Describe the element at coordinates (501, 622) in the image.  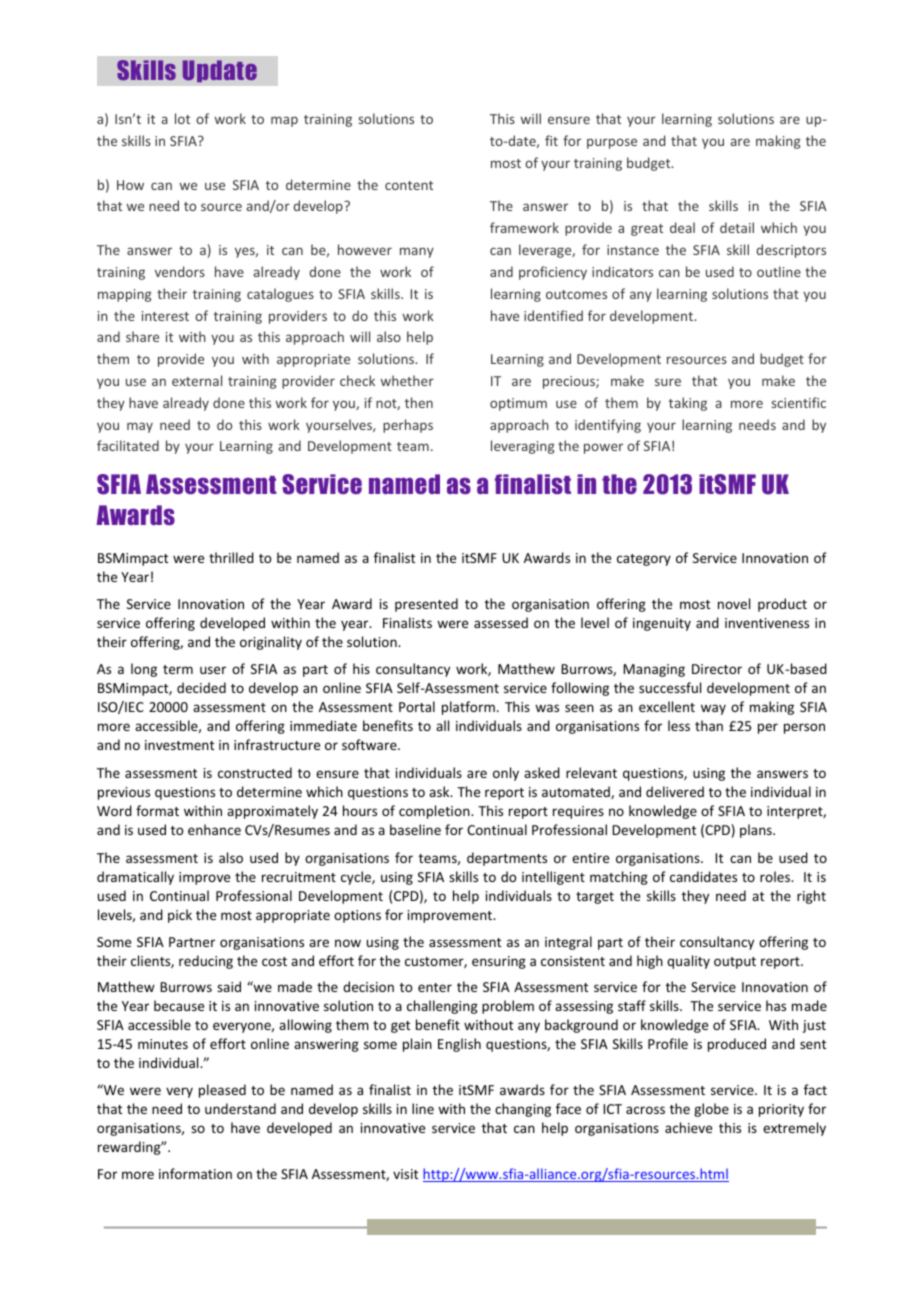
I see `assessed` at that location.
